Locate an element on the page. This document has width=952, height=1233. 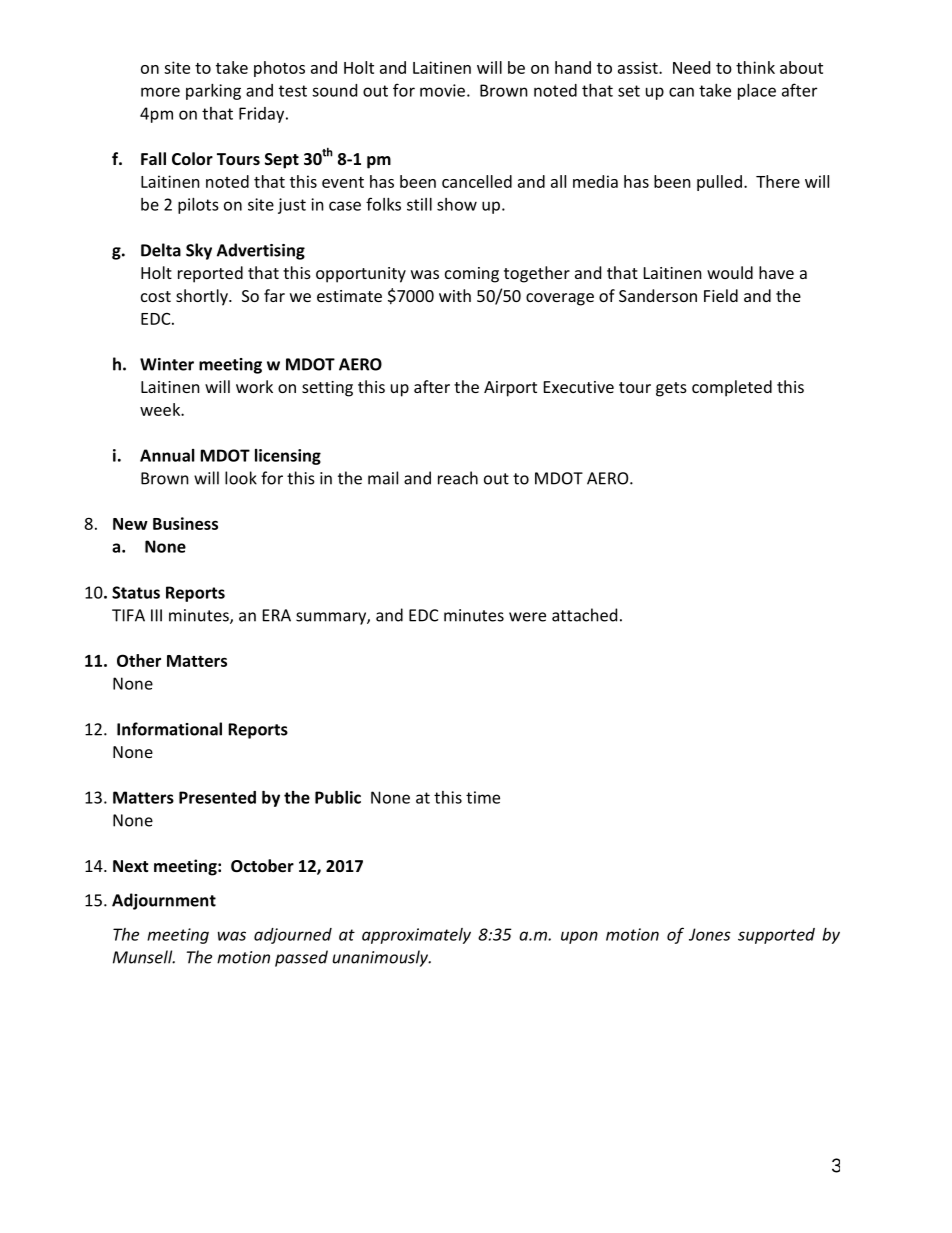
parking is located at coordinates (213, 92).
